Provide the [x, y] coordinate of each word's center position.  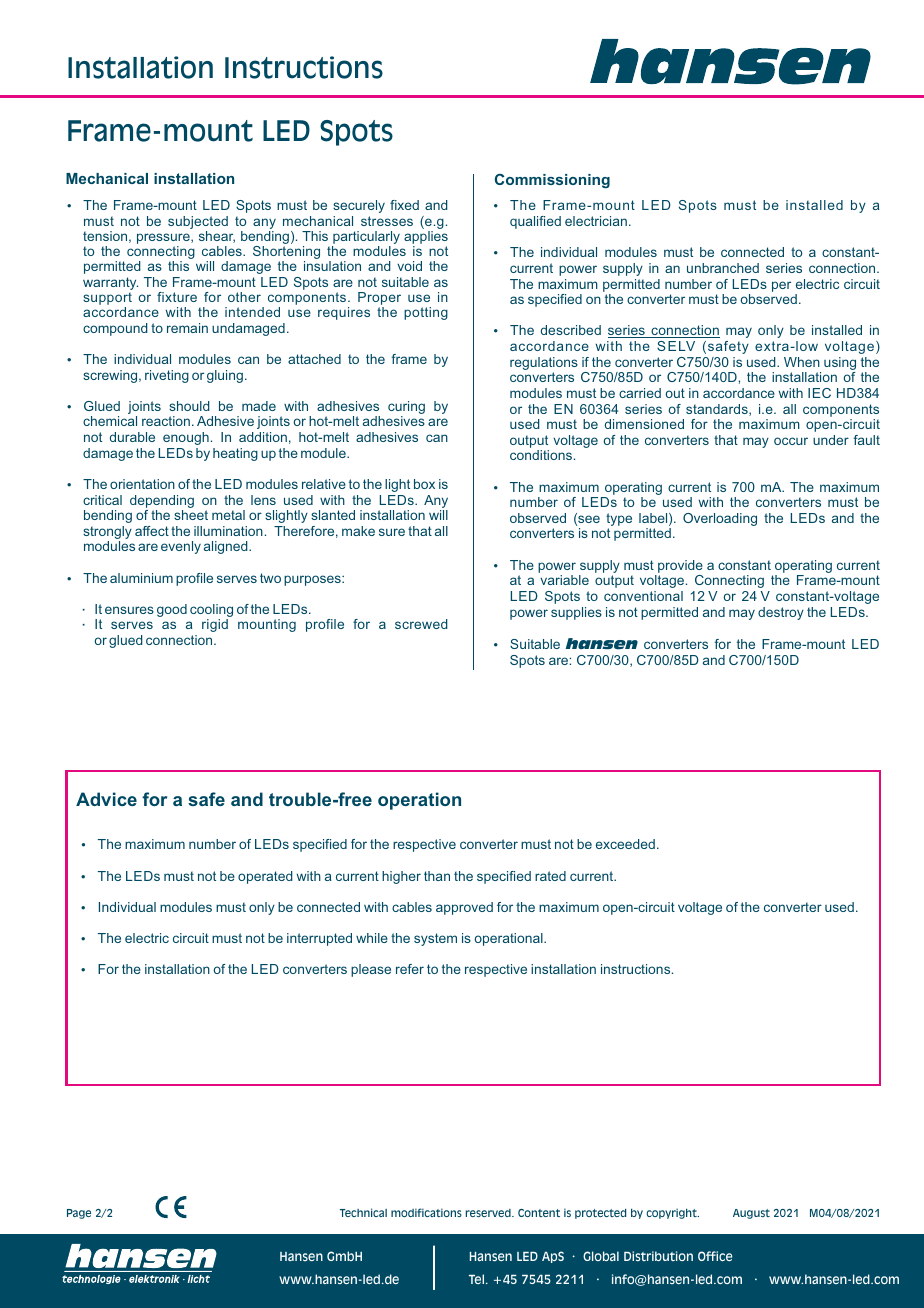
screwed [421, 624]
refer [410, 969]
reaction [166, 421]
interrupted [319, 939]
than [437, 876]
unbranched [723, 268]
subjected [198, 222]
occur [791, 441]
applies [426, 239]
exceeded [625, 844]
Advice [106, 799]
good [172, 610]
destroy [781, 613]
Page [79, 1214]
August [751, 1214]
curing [406, 409]
